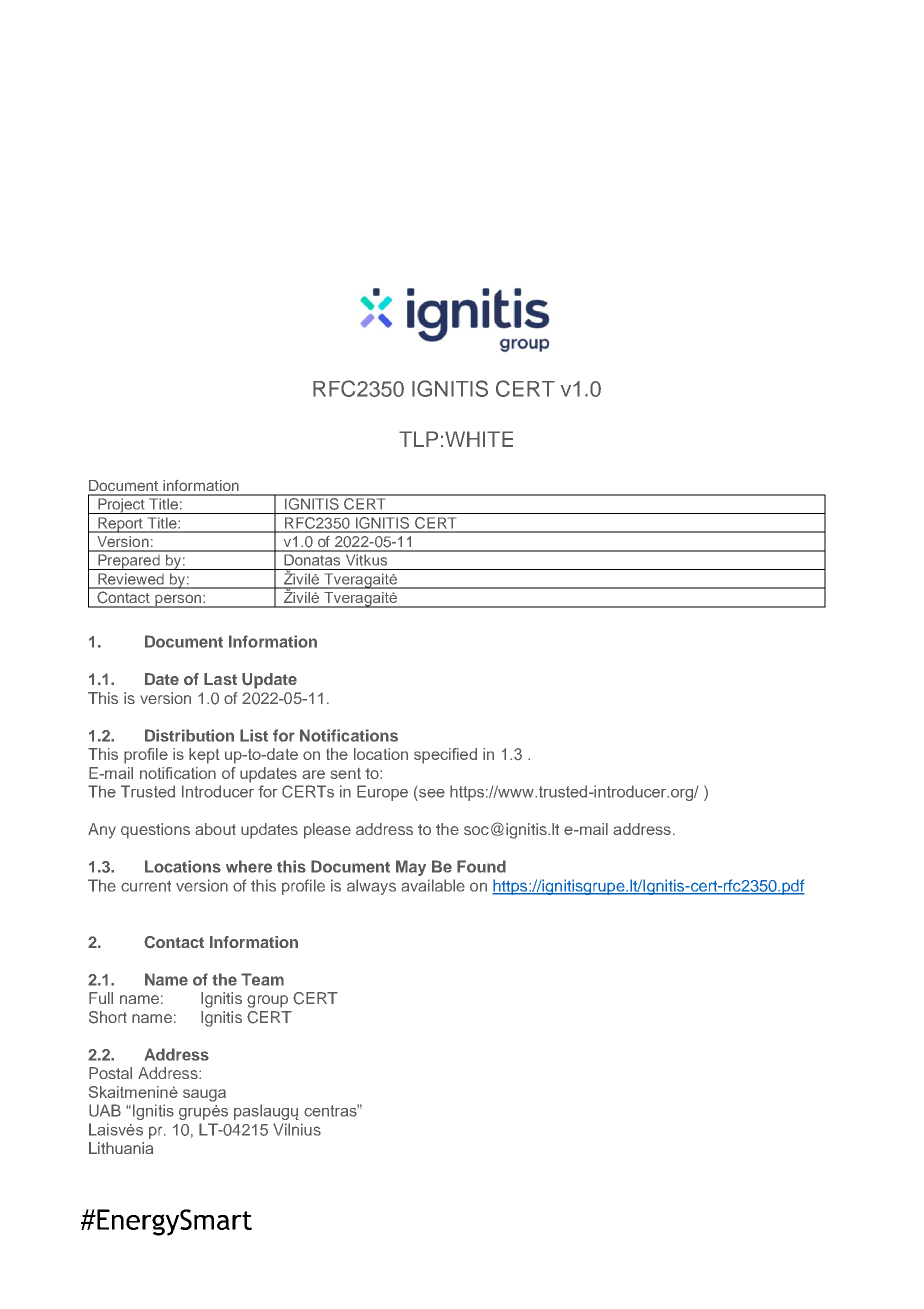 This screenshot has height=1309, width=924. Describe the element at coordinates (254, 735) in the screenshot. I see `List` at that location.
